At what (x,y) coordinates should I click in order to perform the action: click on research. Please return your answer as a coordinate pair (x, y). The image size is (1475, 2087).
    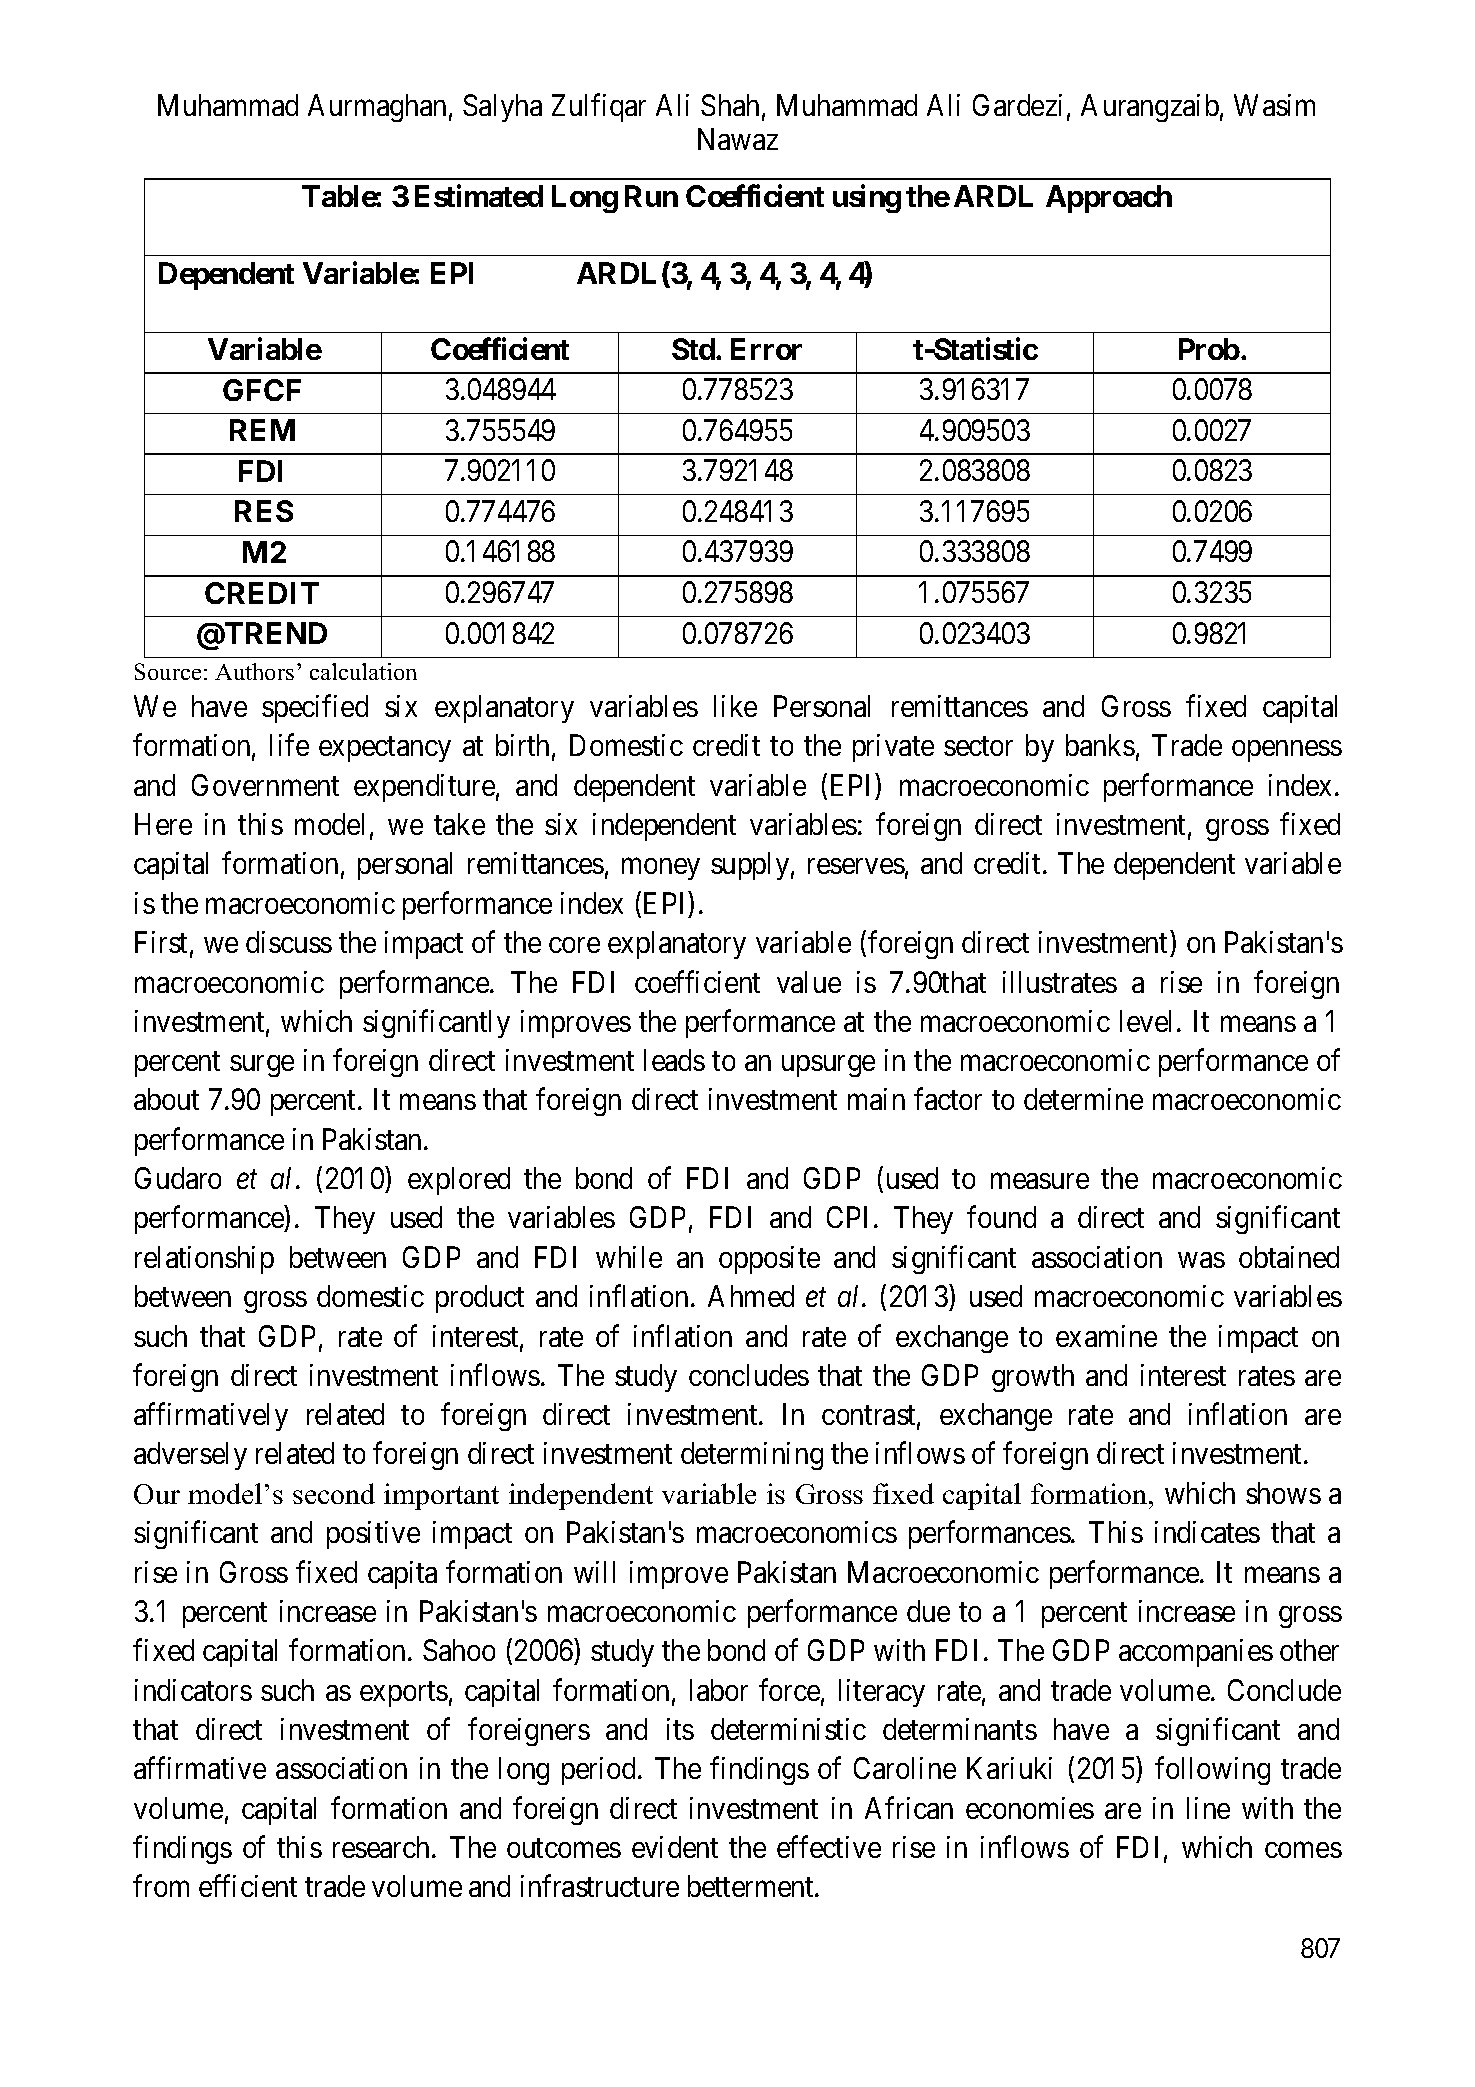
    Looking at the image, I should click on (383, 1847).
